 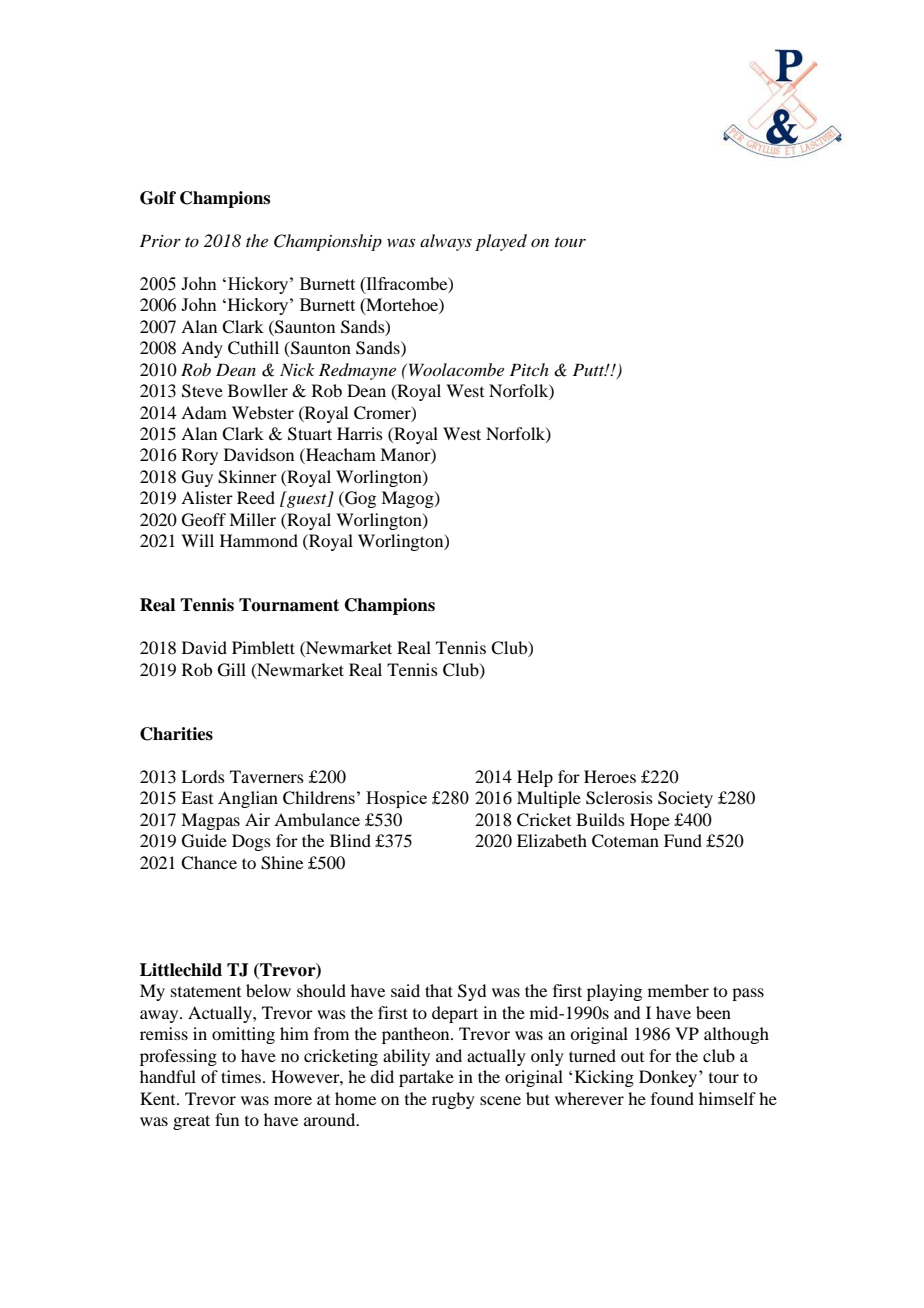 What do you see at coordinates (160, 240) in the screenshot?
I see `Prior` at bounding box center [160, 240].
